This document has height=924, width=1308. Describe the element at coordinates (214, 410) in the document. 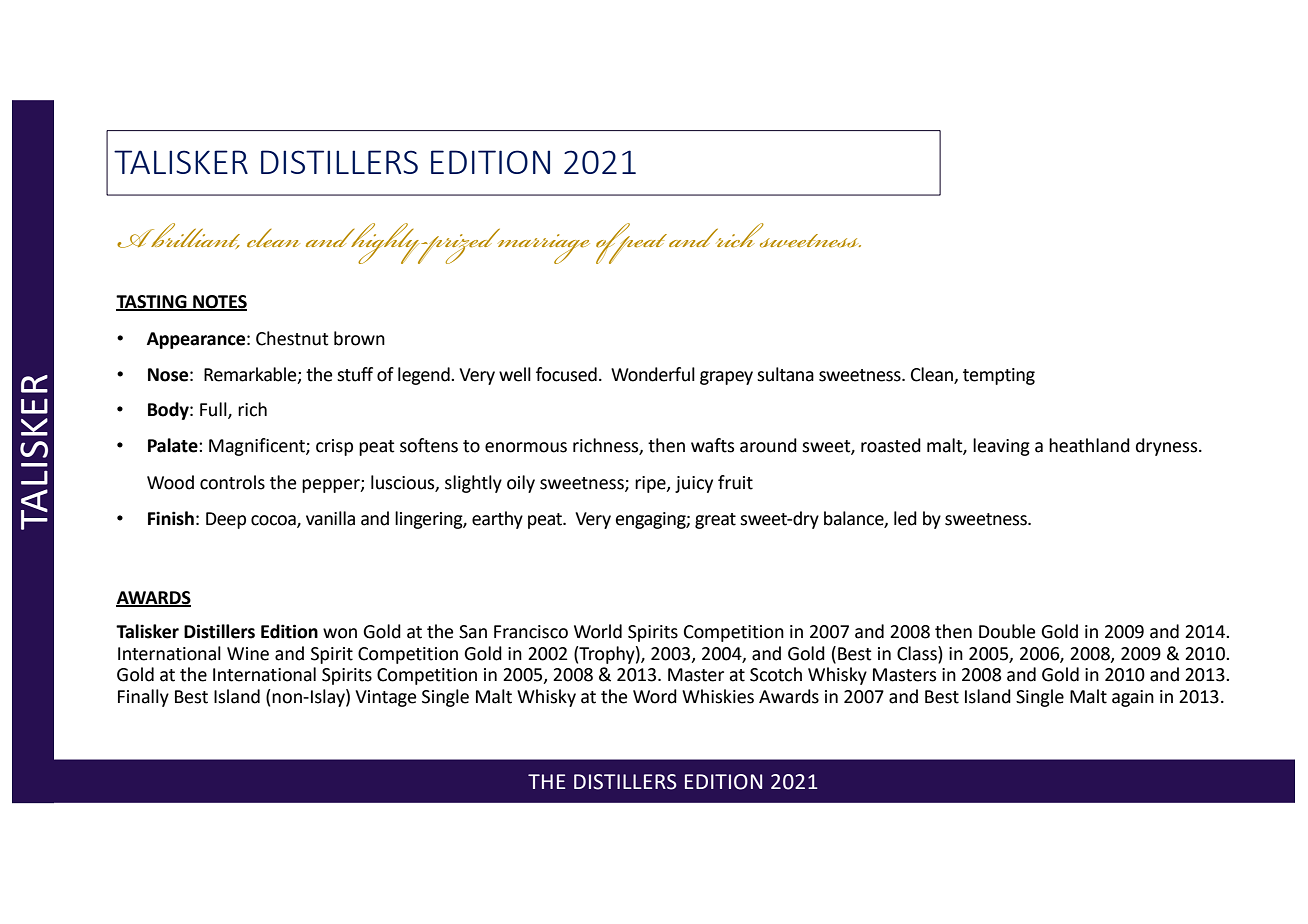

I see `Full` at that location.
